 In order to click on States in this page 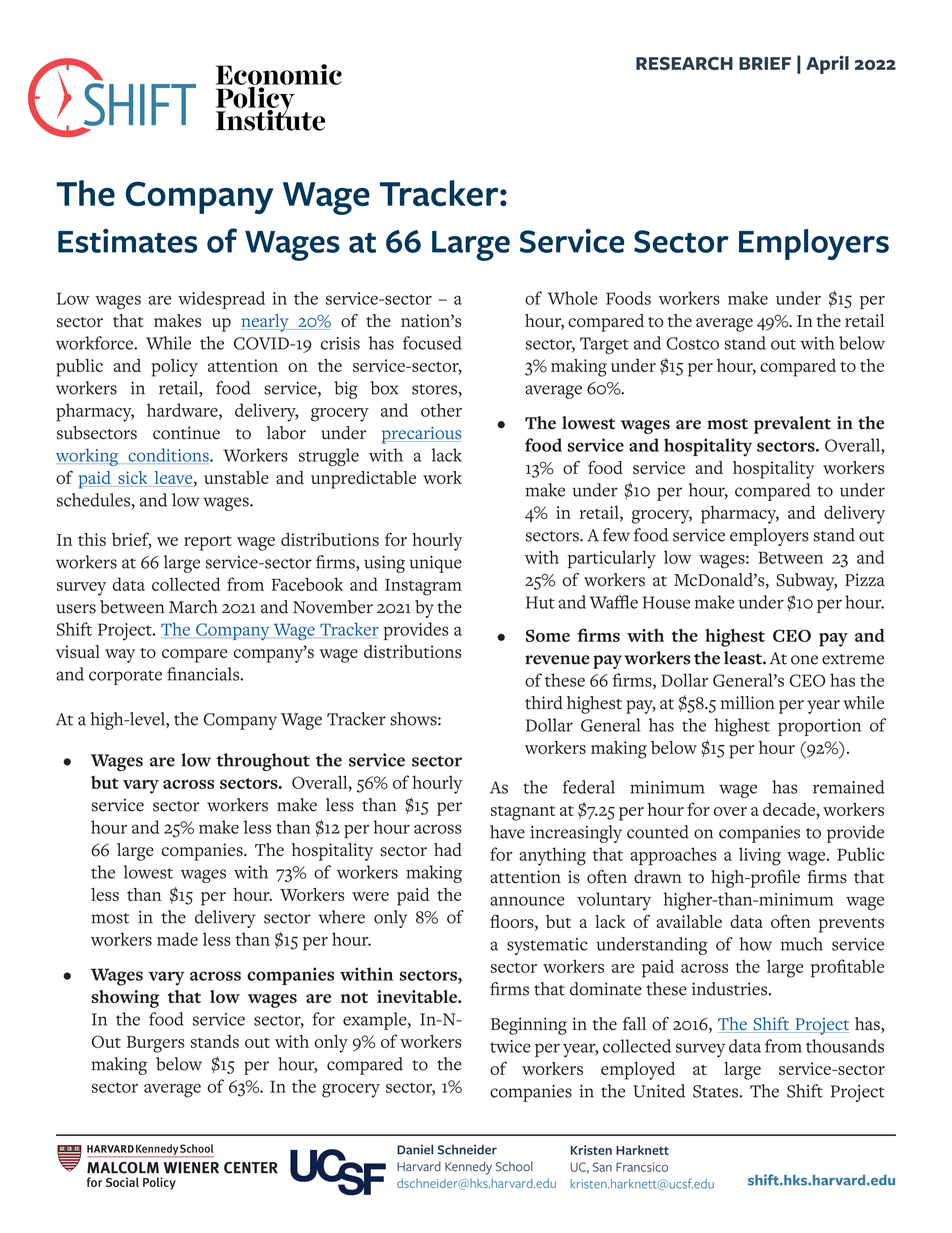, I will do `click(716, 1091)`.
